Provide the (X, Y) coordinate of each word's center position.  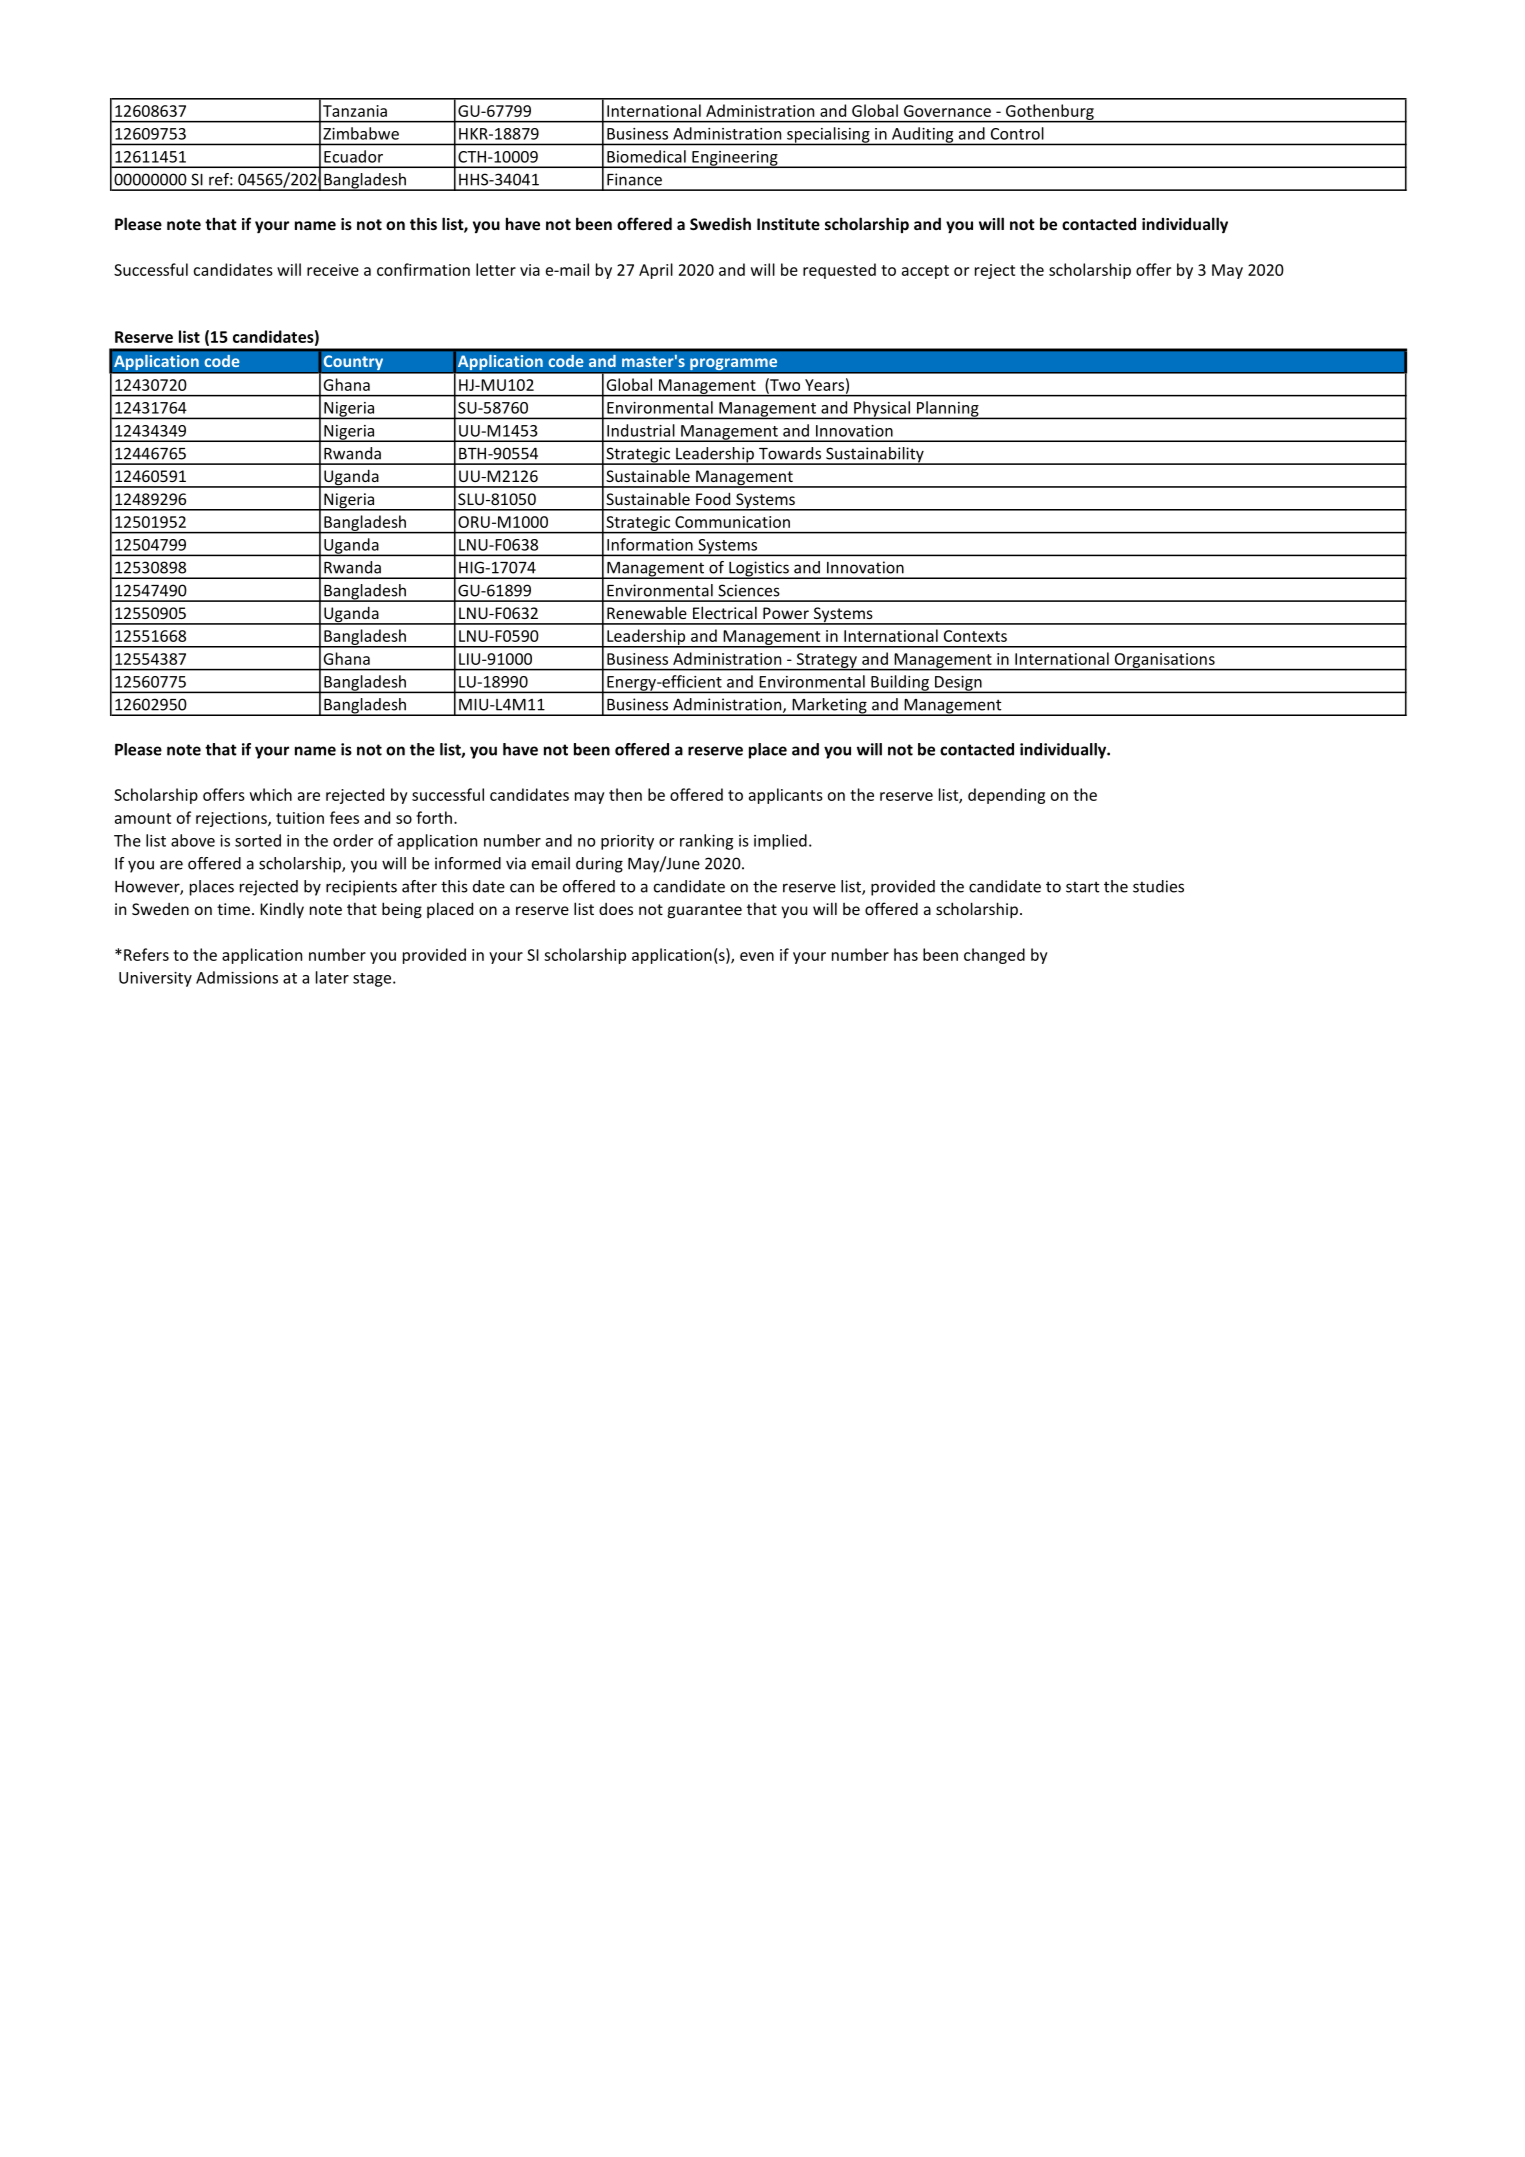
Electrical (725, 612)
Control (1017, 133)
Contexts (975, 636)
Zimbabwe (361, 133)
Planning (948, 410)
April (656, 271)
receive (333, 270)
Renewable (647, 612)
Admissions (237, 977)
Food (713, 498)
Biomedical (646, 156)
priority (627, 842)
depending (1006, 796)
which (271, 794)
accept (925, 272)
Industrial (641, 430)
